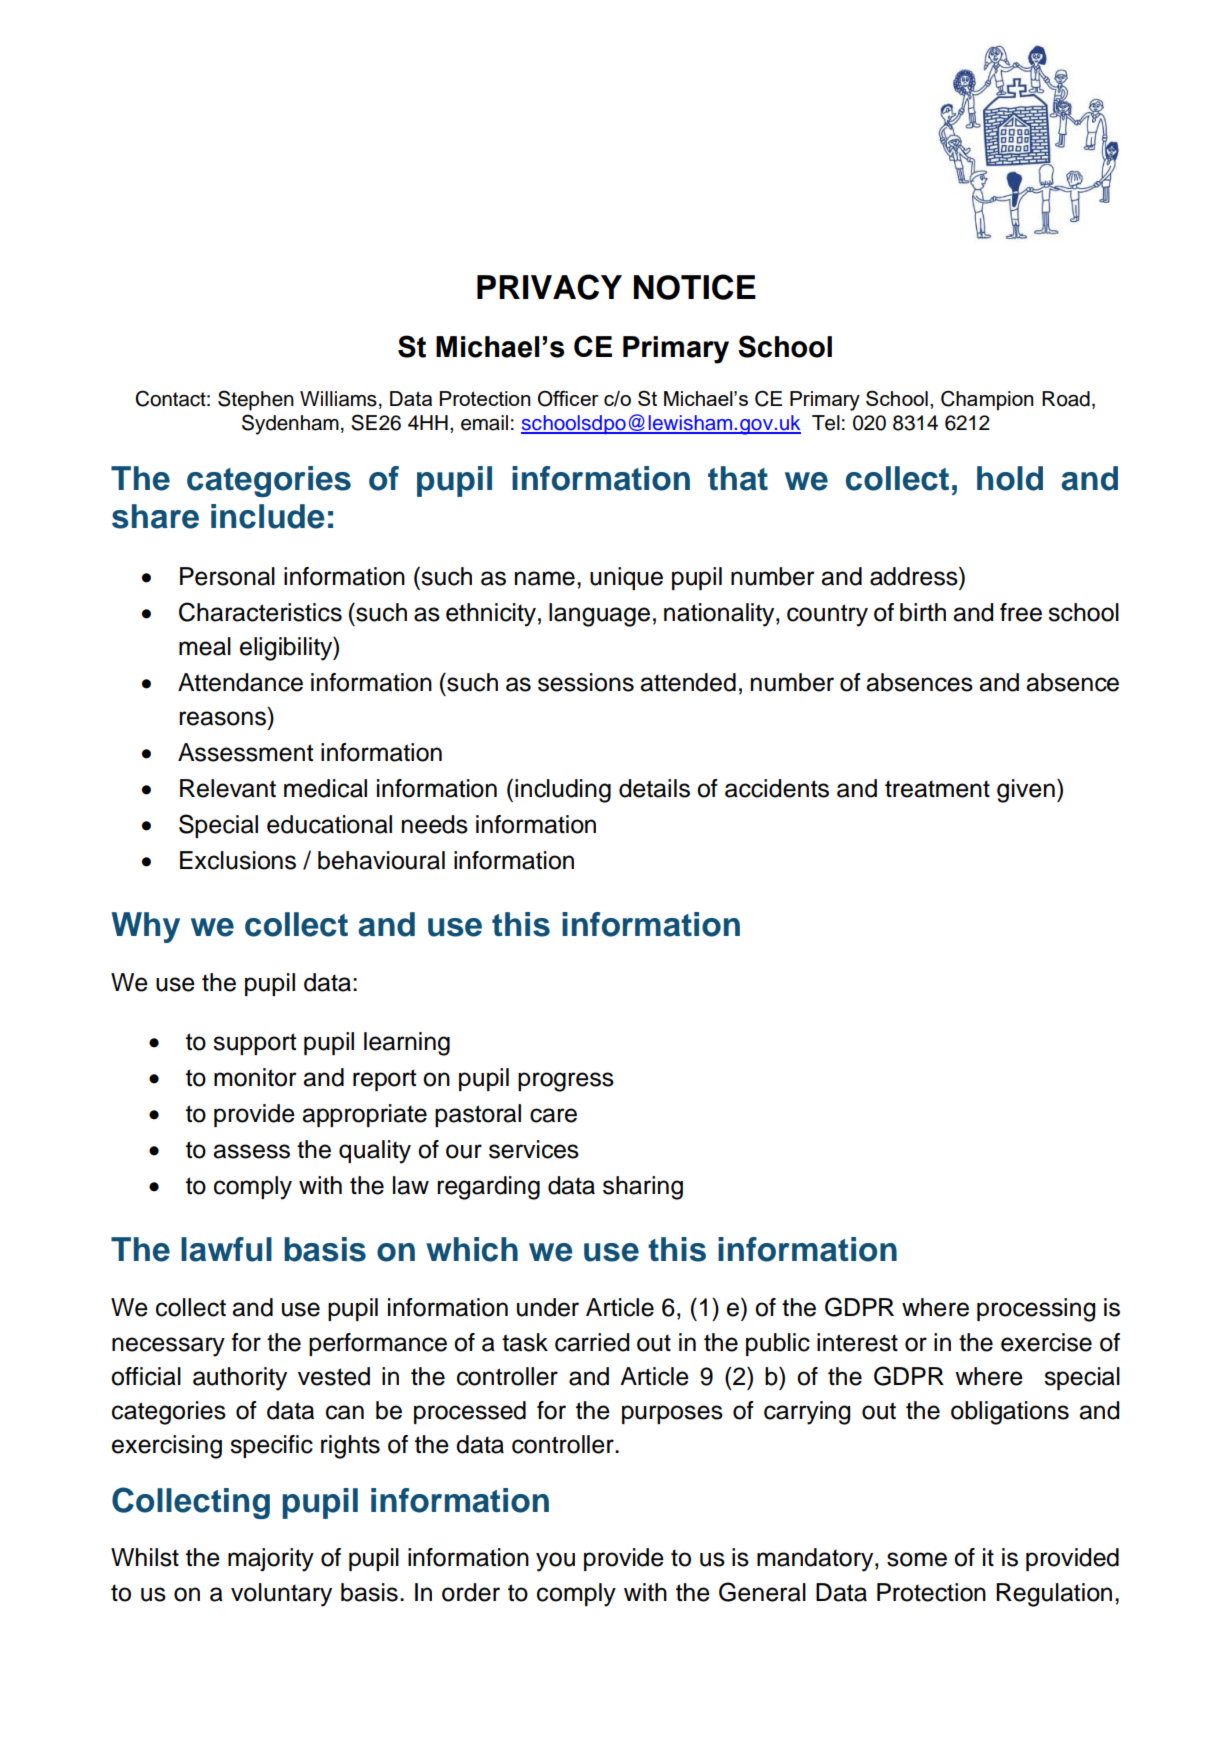  What do you see at coordinates (937, 789) in the page?
I see `treatment` at bounding box center [937, 789].
